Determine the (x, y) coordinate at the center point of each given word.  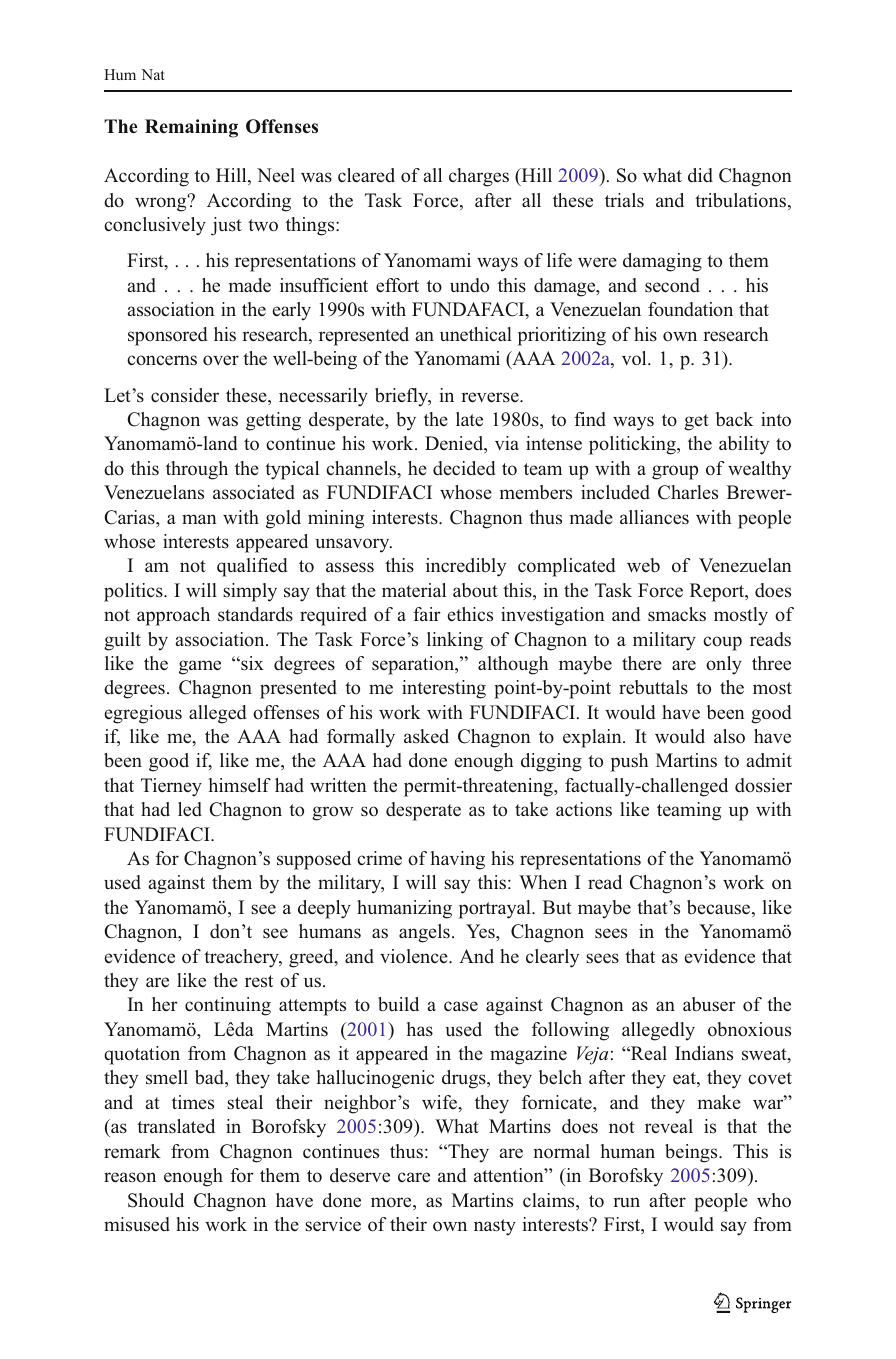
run (626, 1202)
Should (156, 1200)
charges (479, 177)
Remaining (191, 128)
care (414, 1177)
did (700, 175)
